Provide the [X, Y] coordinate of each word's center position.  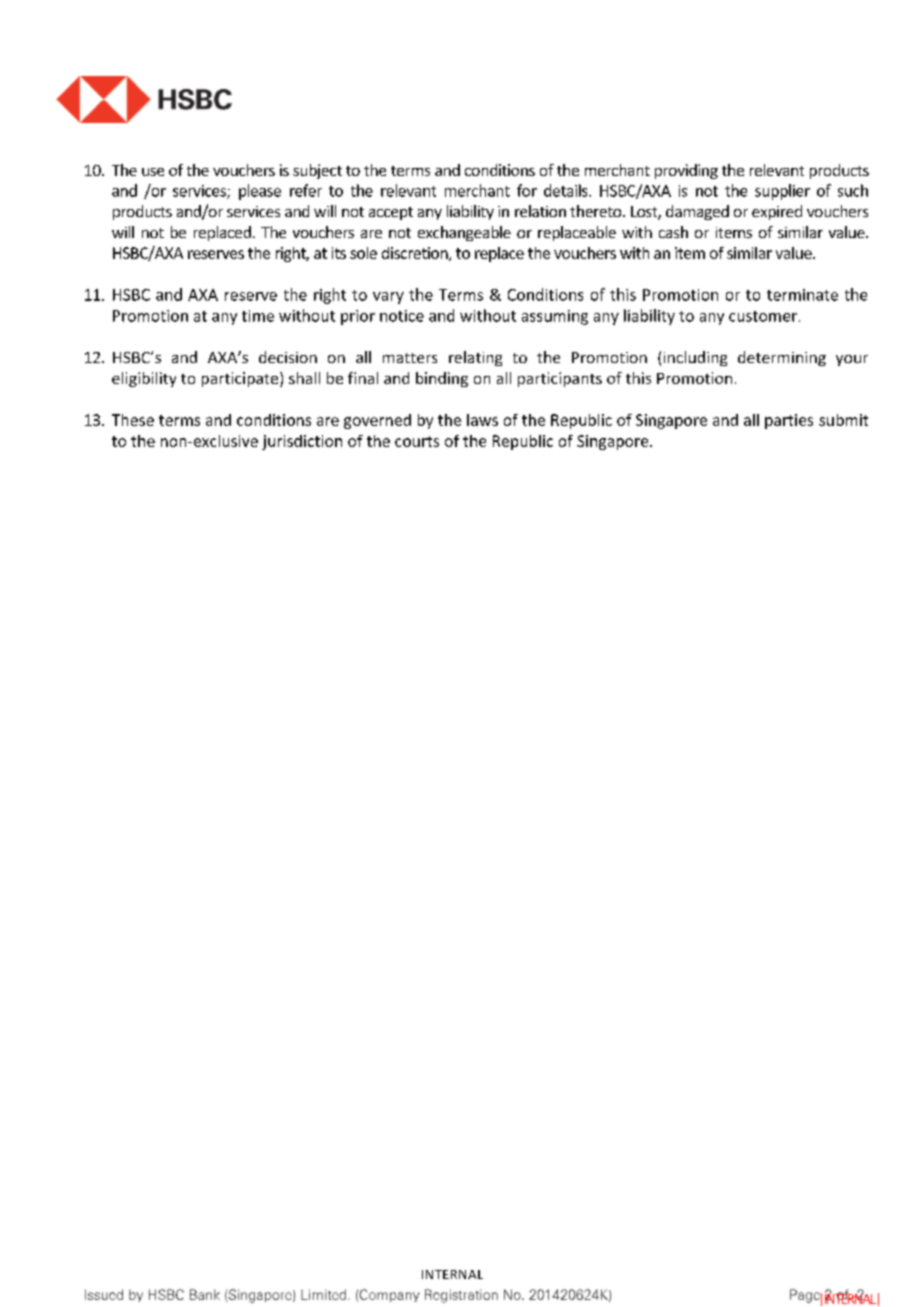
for [527, 190]
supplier [782, 192]
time [258, 316]
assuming [555, 317]
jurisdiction [302, 442]
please [260, 192]
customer [763, 316]
